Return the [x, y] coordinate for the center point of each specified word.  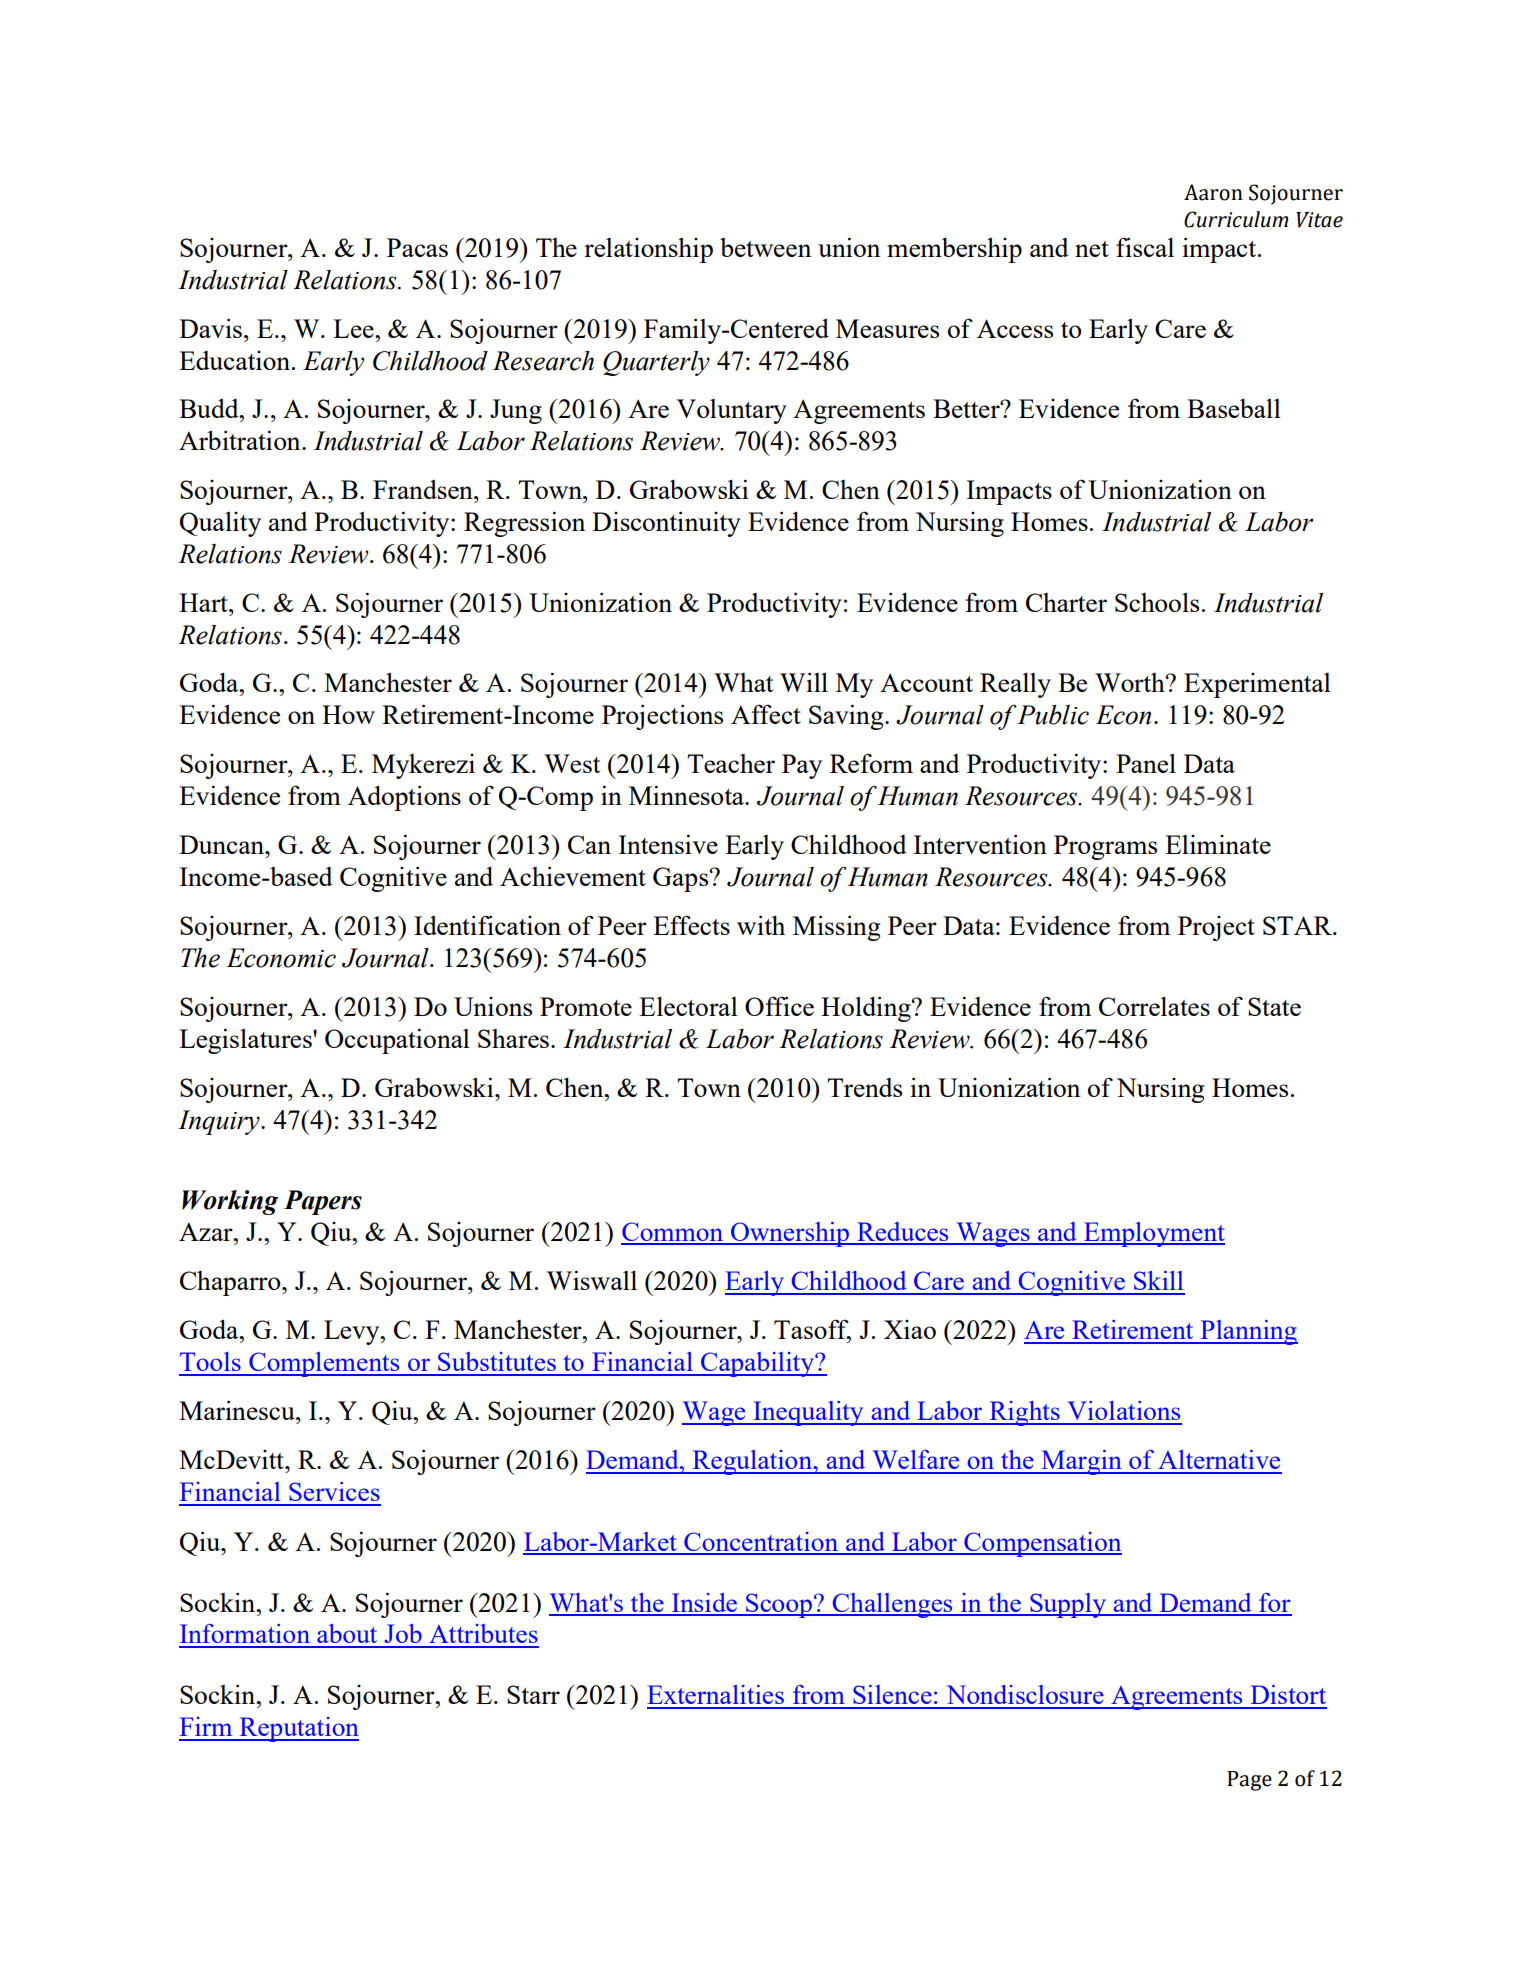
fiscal [1145, 247]
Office [779, 1006]
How [348, 714]
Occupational [397, 1041]
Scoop [779, 1605]
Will [804, 682]
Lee [354, 328]
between [765, 247]
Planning [1248, 1332]
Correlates [1154, 1006]
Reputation [298, 1729]
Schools [1157, 602]
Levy [353, 1332]
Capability [757, 1364]
